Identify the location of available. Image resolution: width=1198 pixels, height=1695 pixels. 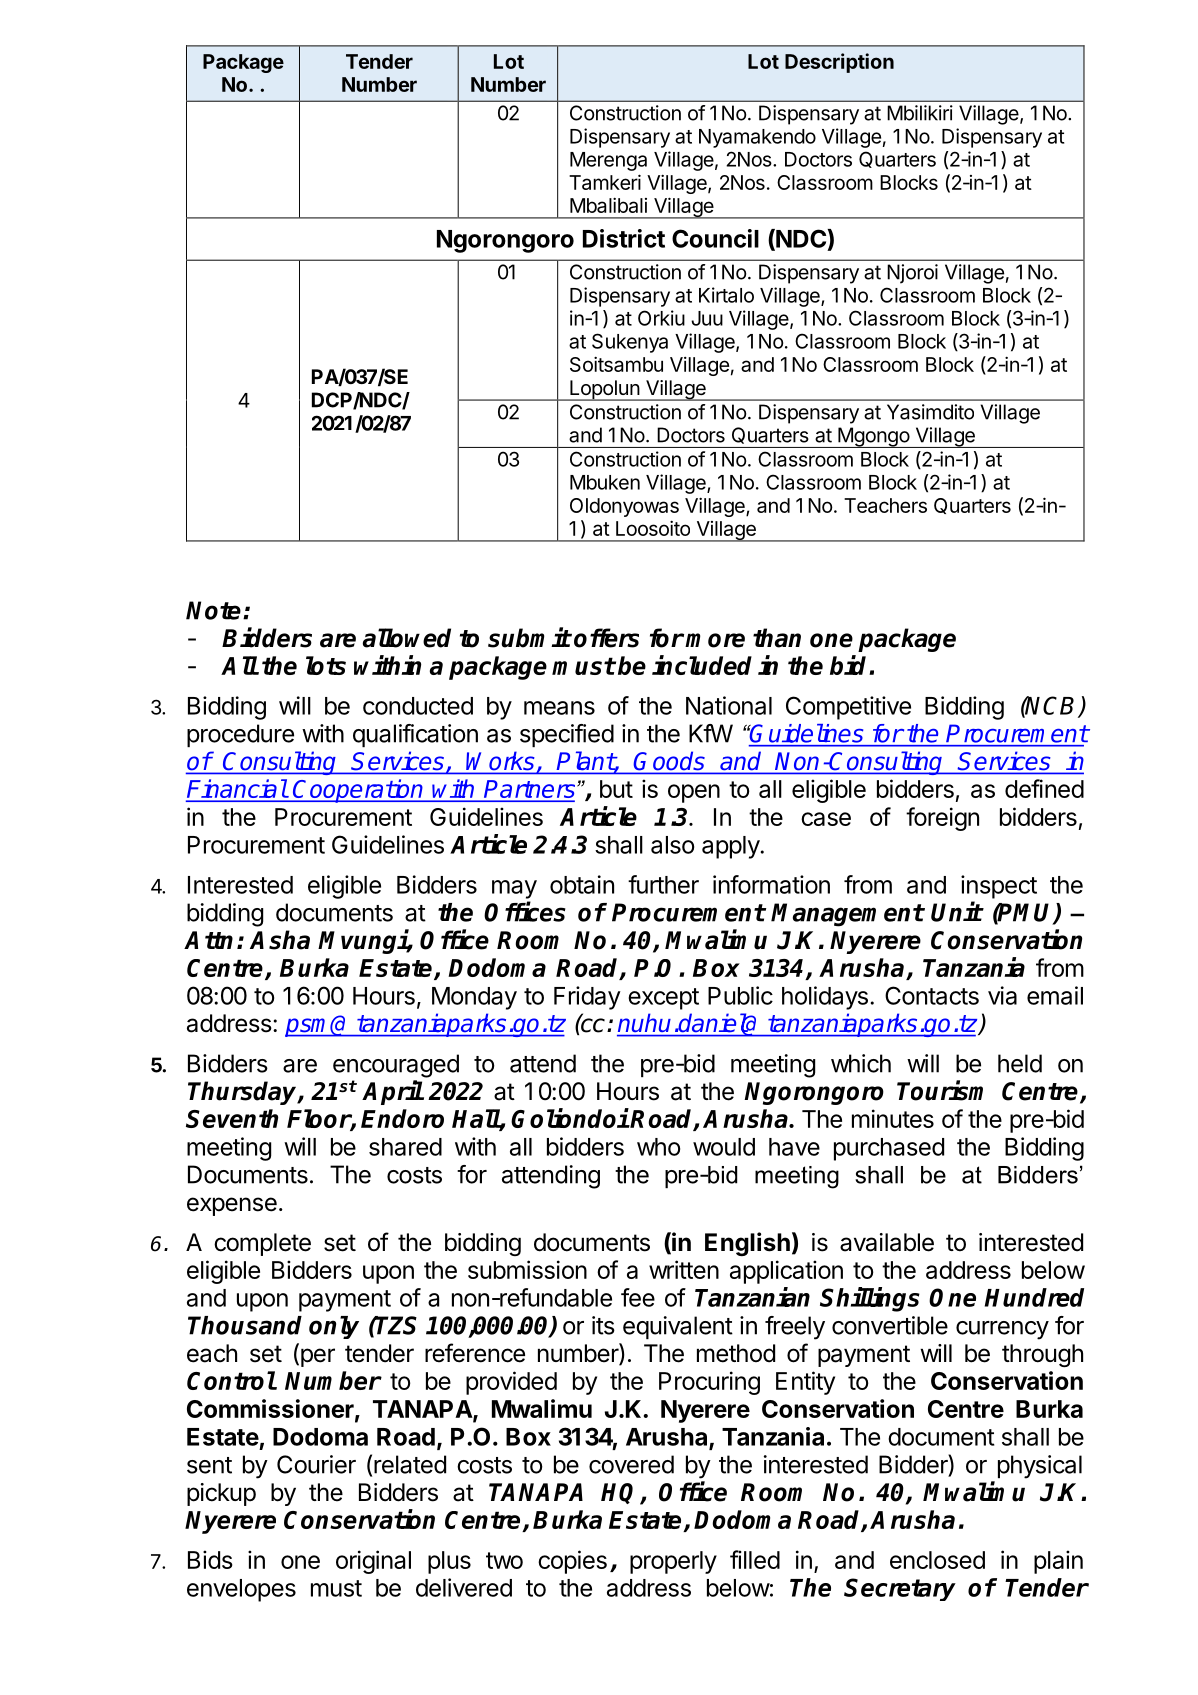
(887, 1242).
